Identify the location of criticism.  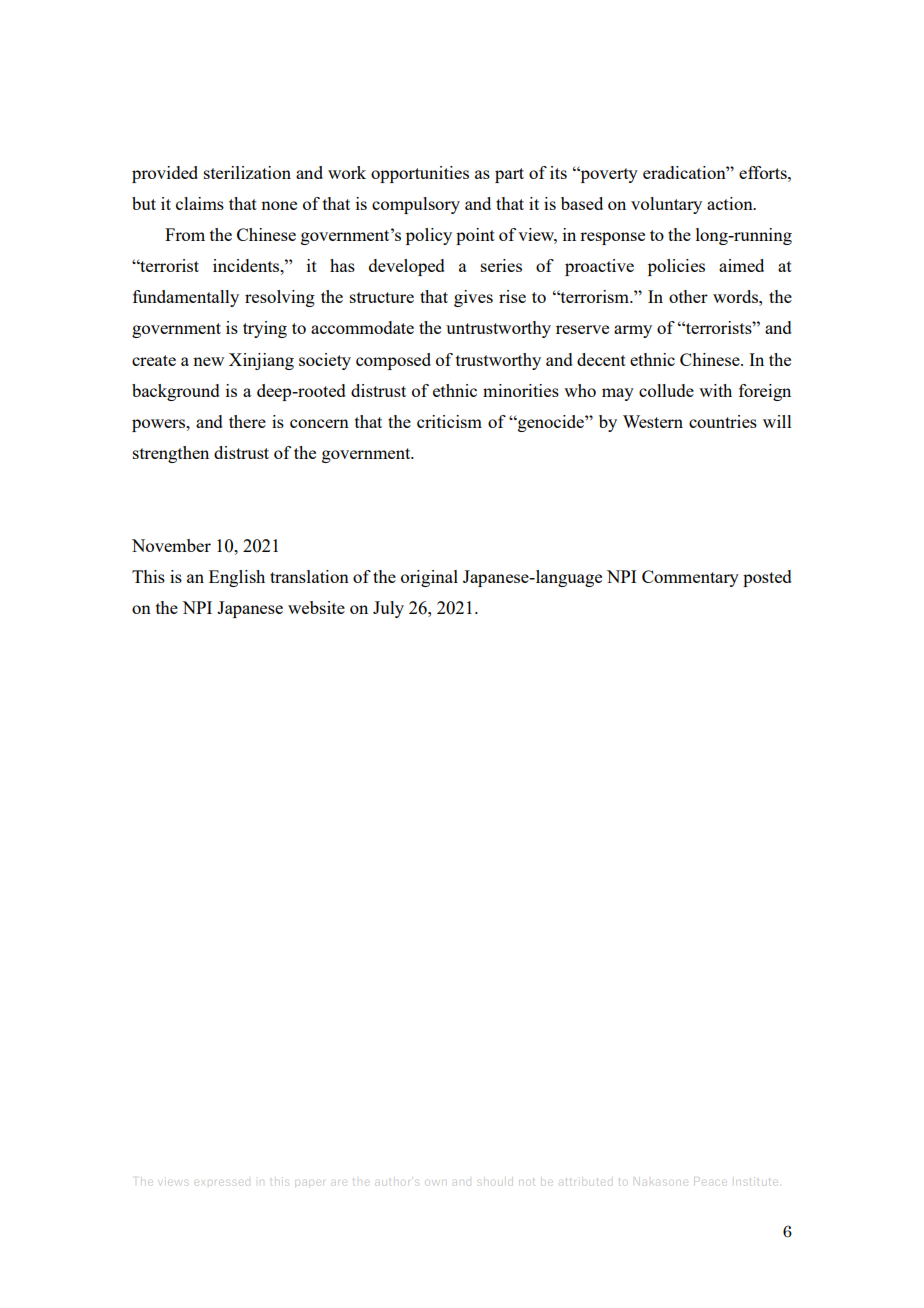
(449, 421).
